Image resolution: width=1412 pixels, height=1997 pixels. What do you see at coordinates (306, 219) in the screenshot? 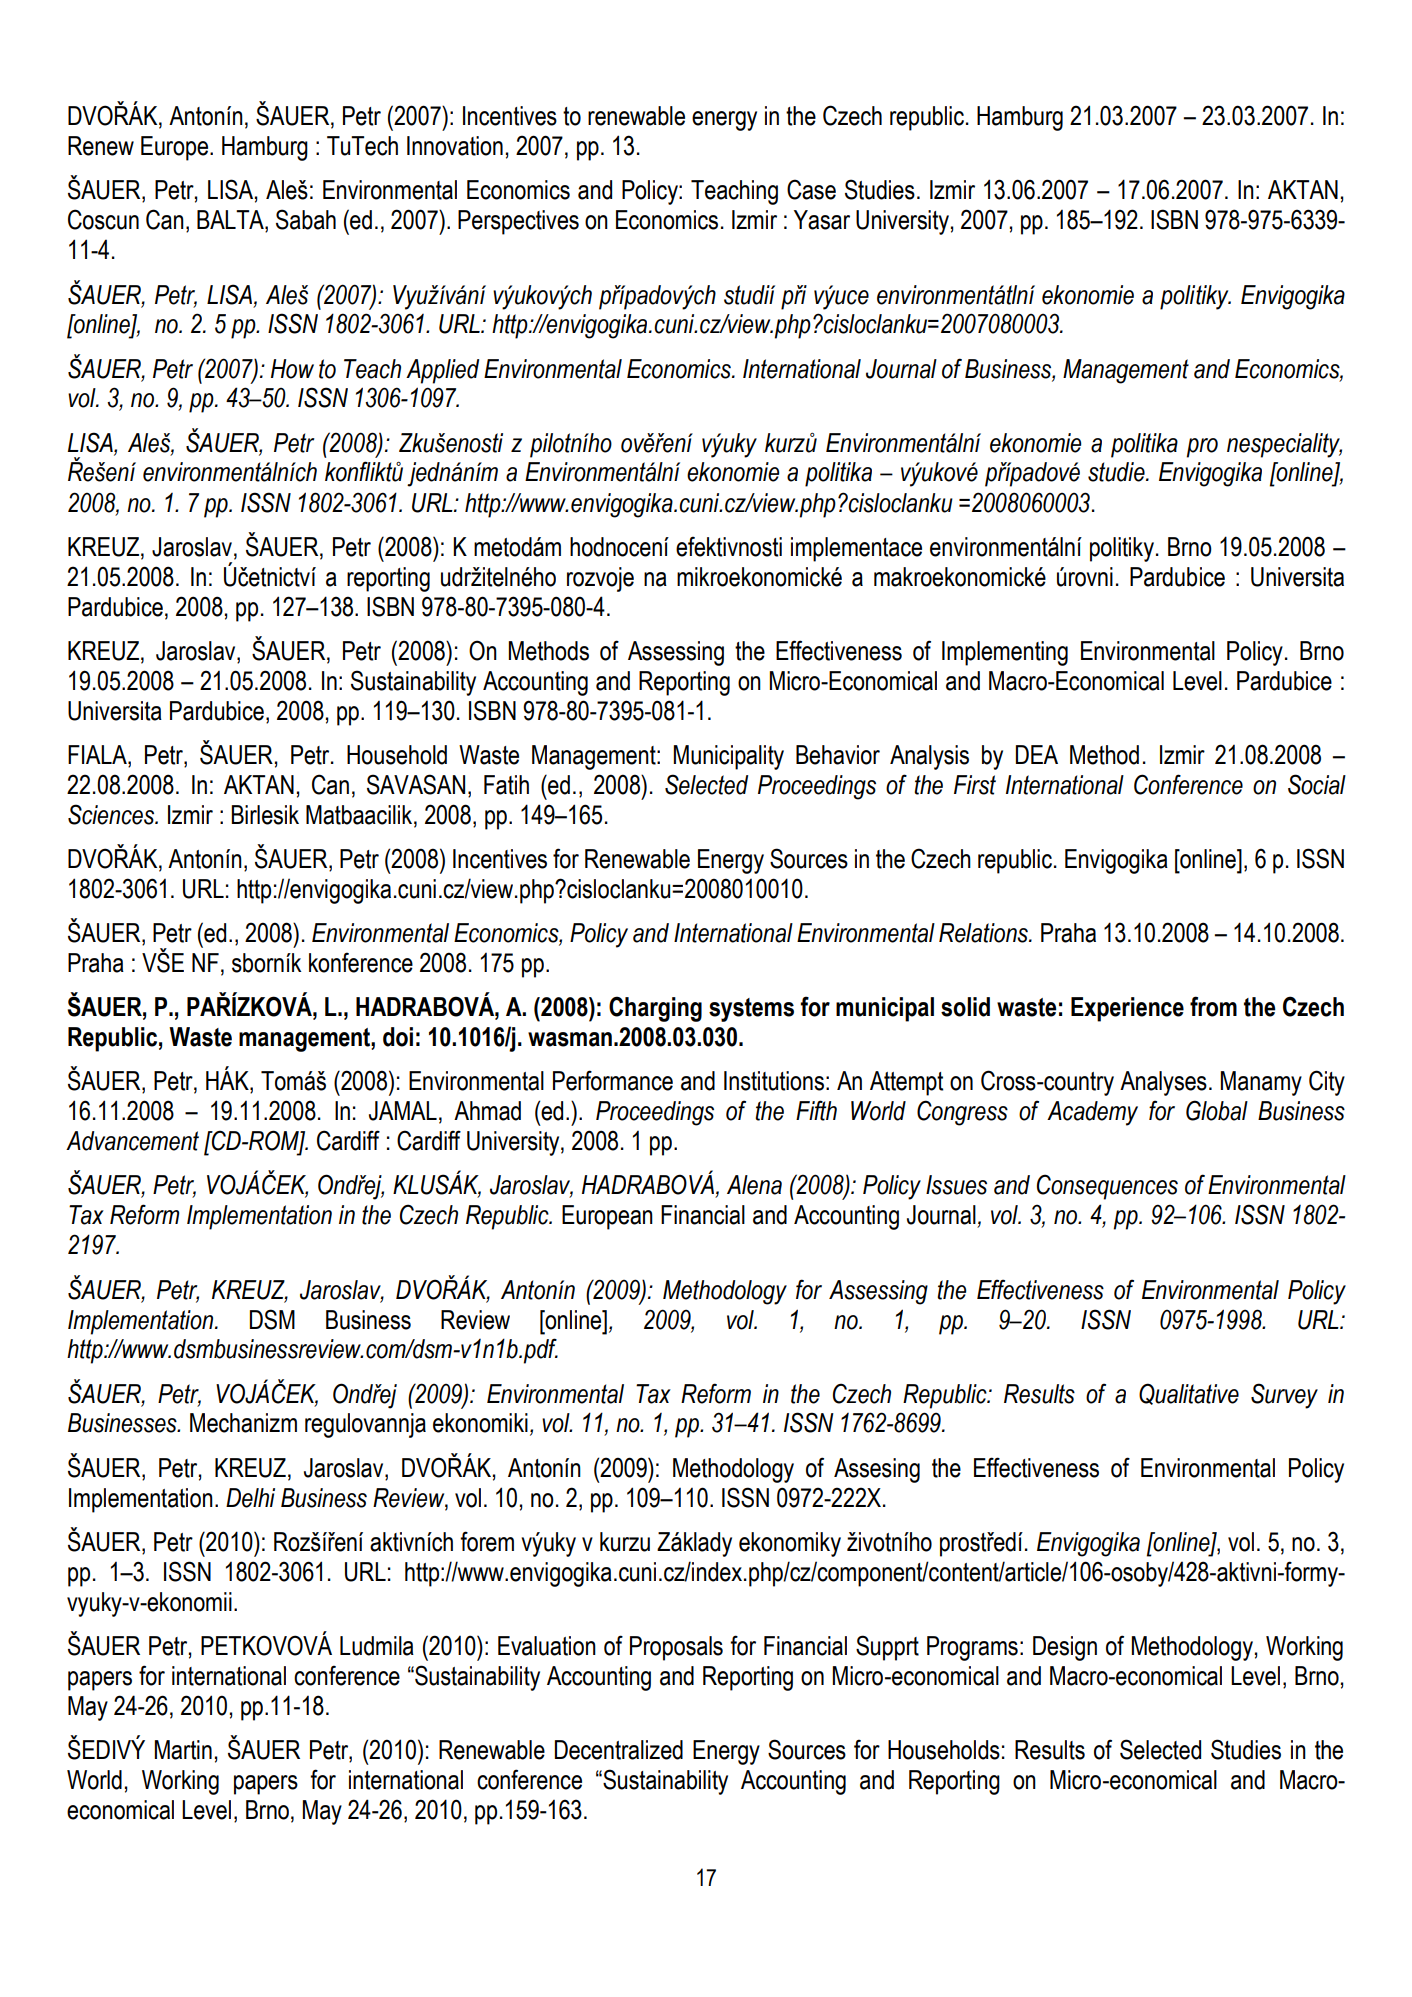
I see `Sabah` at bounding box center [306, 219].
